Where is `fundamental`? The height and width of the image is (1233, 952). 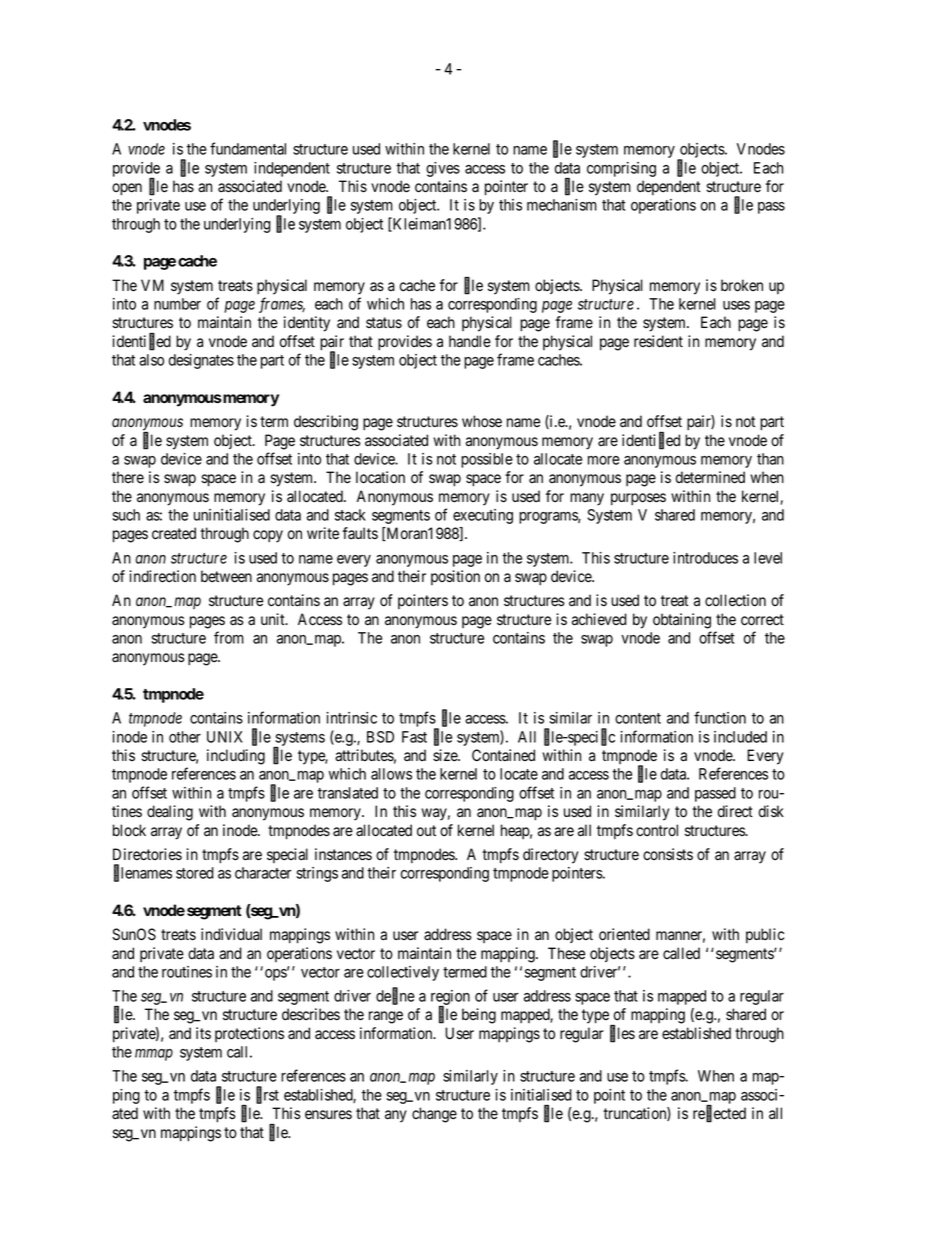 fundamental is located at coordinates (248, 148).
